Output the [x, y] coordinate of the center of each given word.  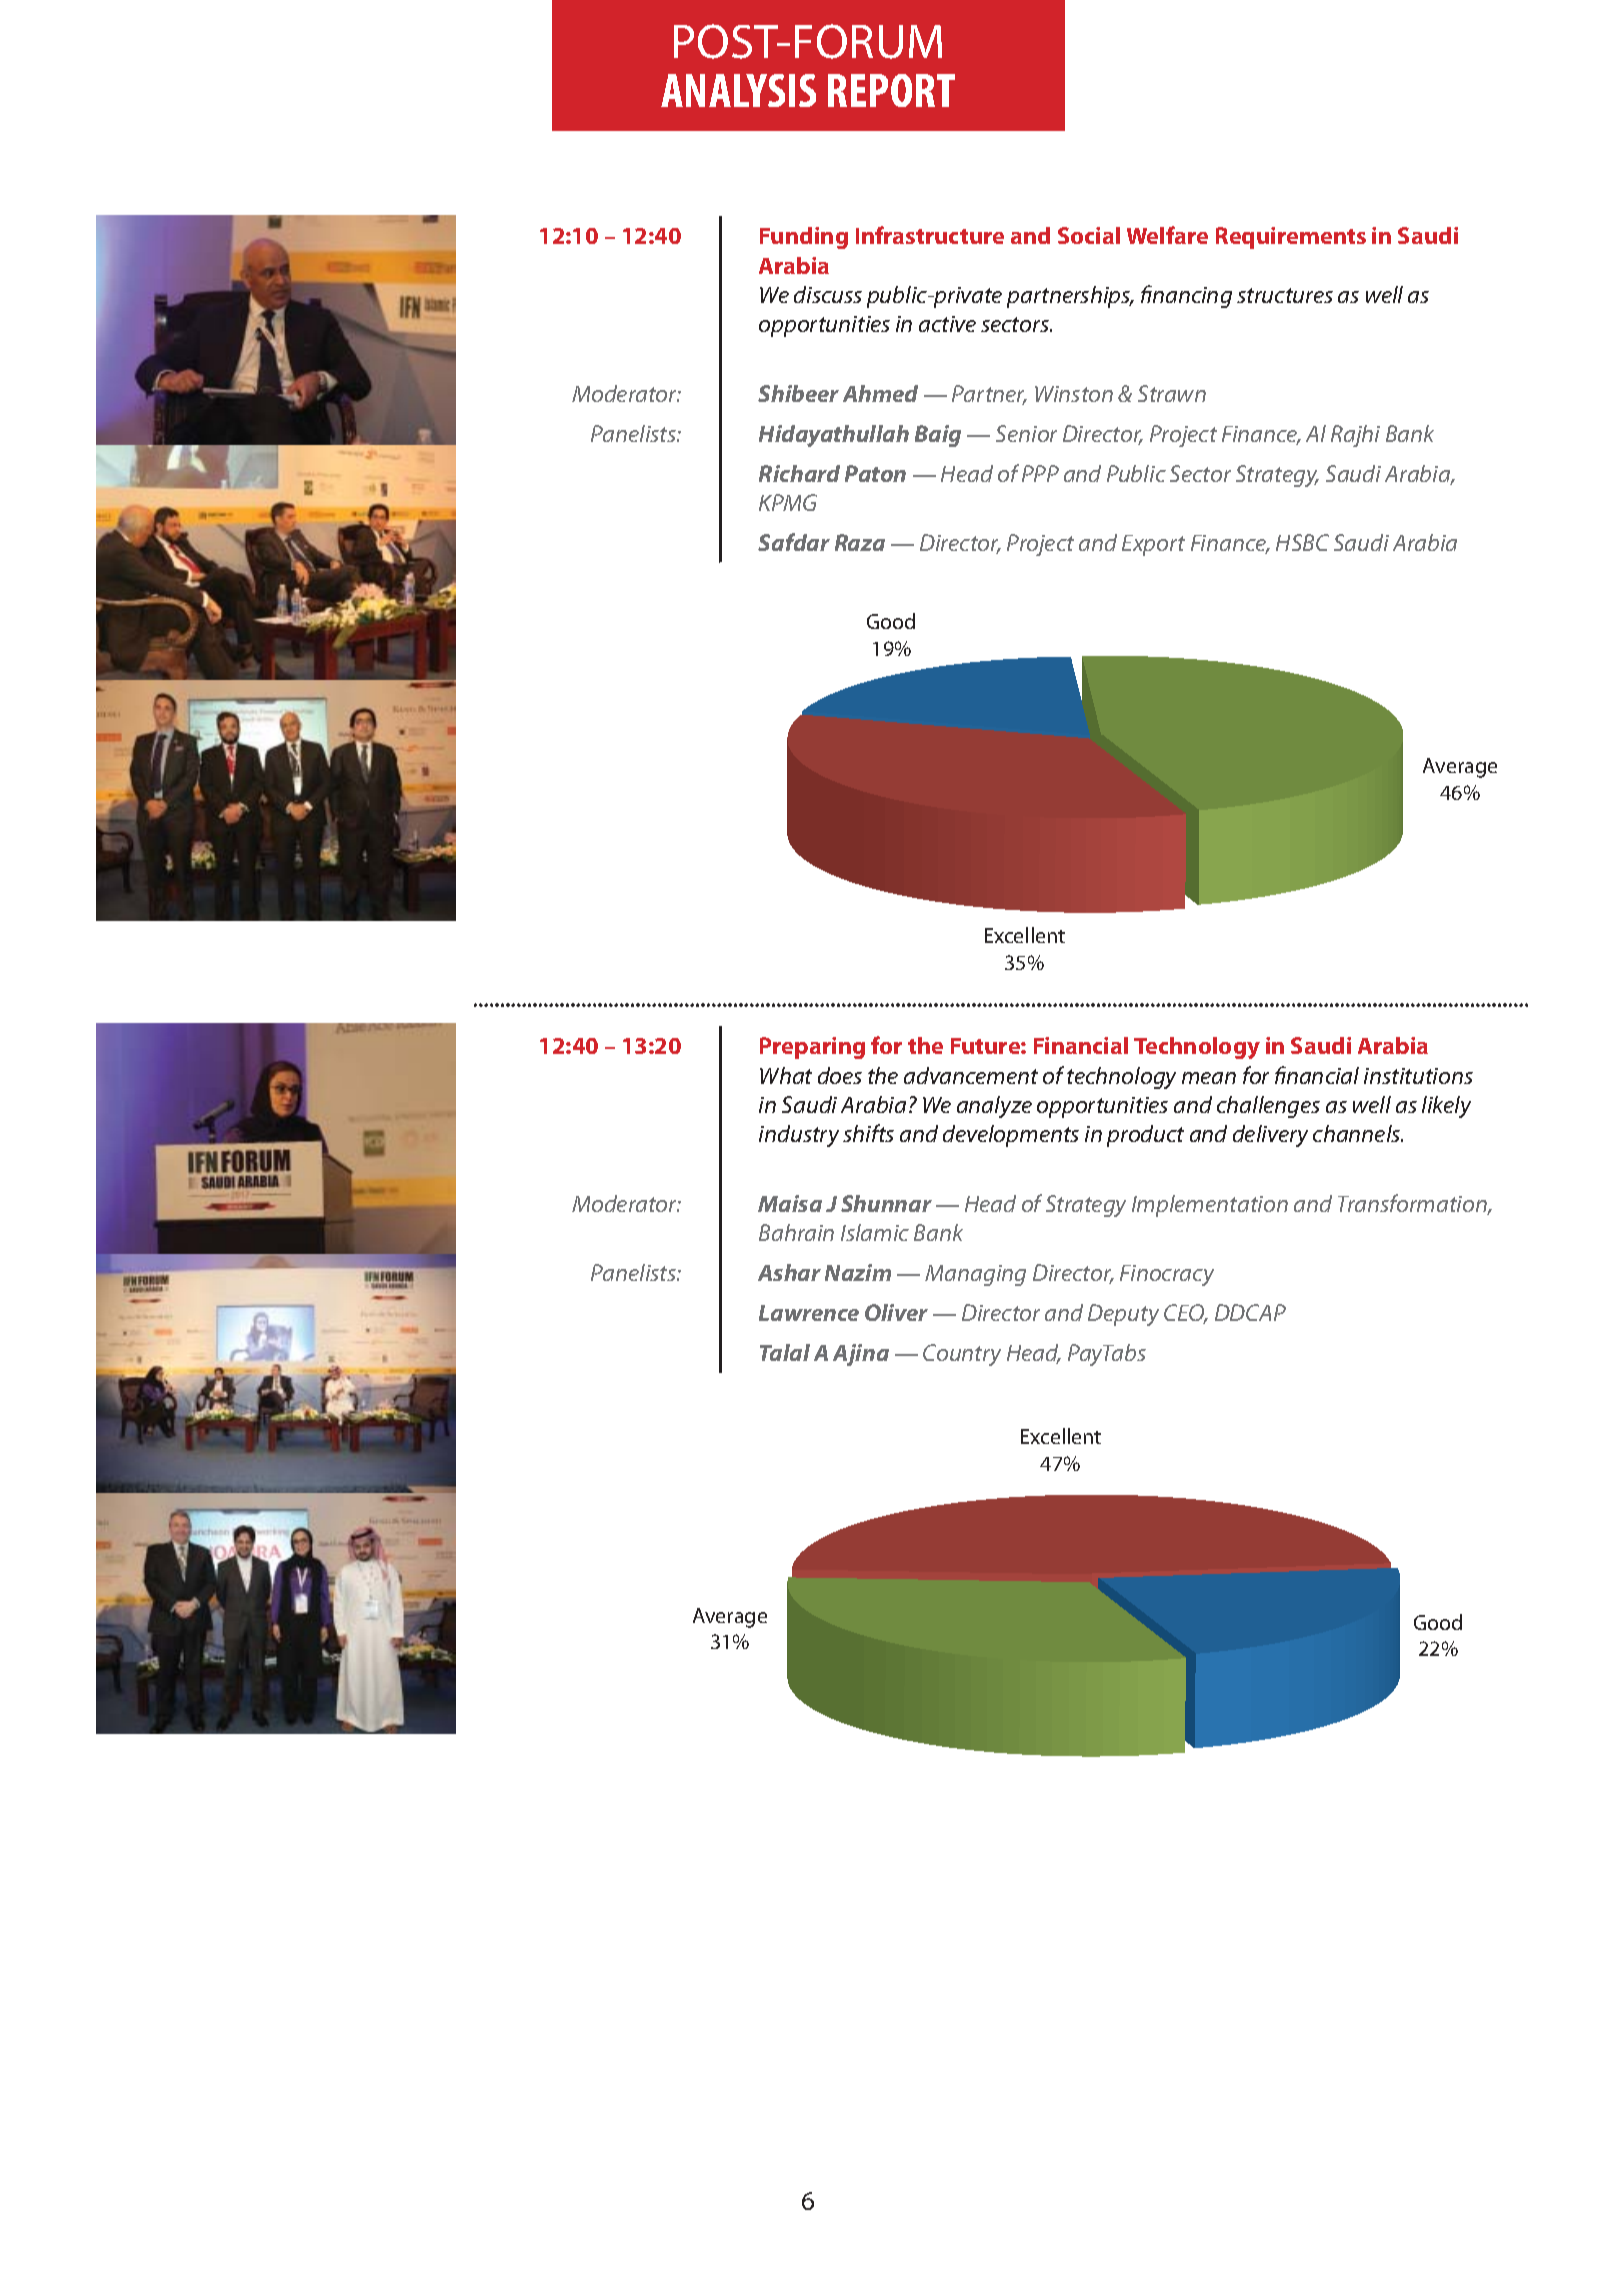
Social [1089, 235]
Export [1153, 545]
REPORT [891, 90]
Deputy [1123, 1315]
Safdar [794, 542]
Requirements [1291, 238]
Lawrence [809, 1313]
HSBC [1302, 542]
